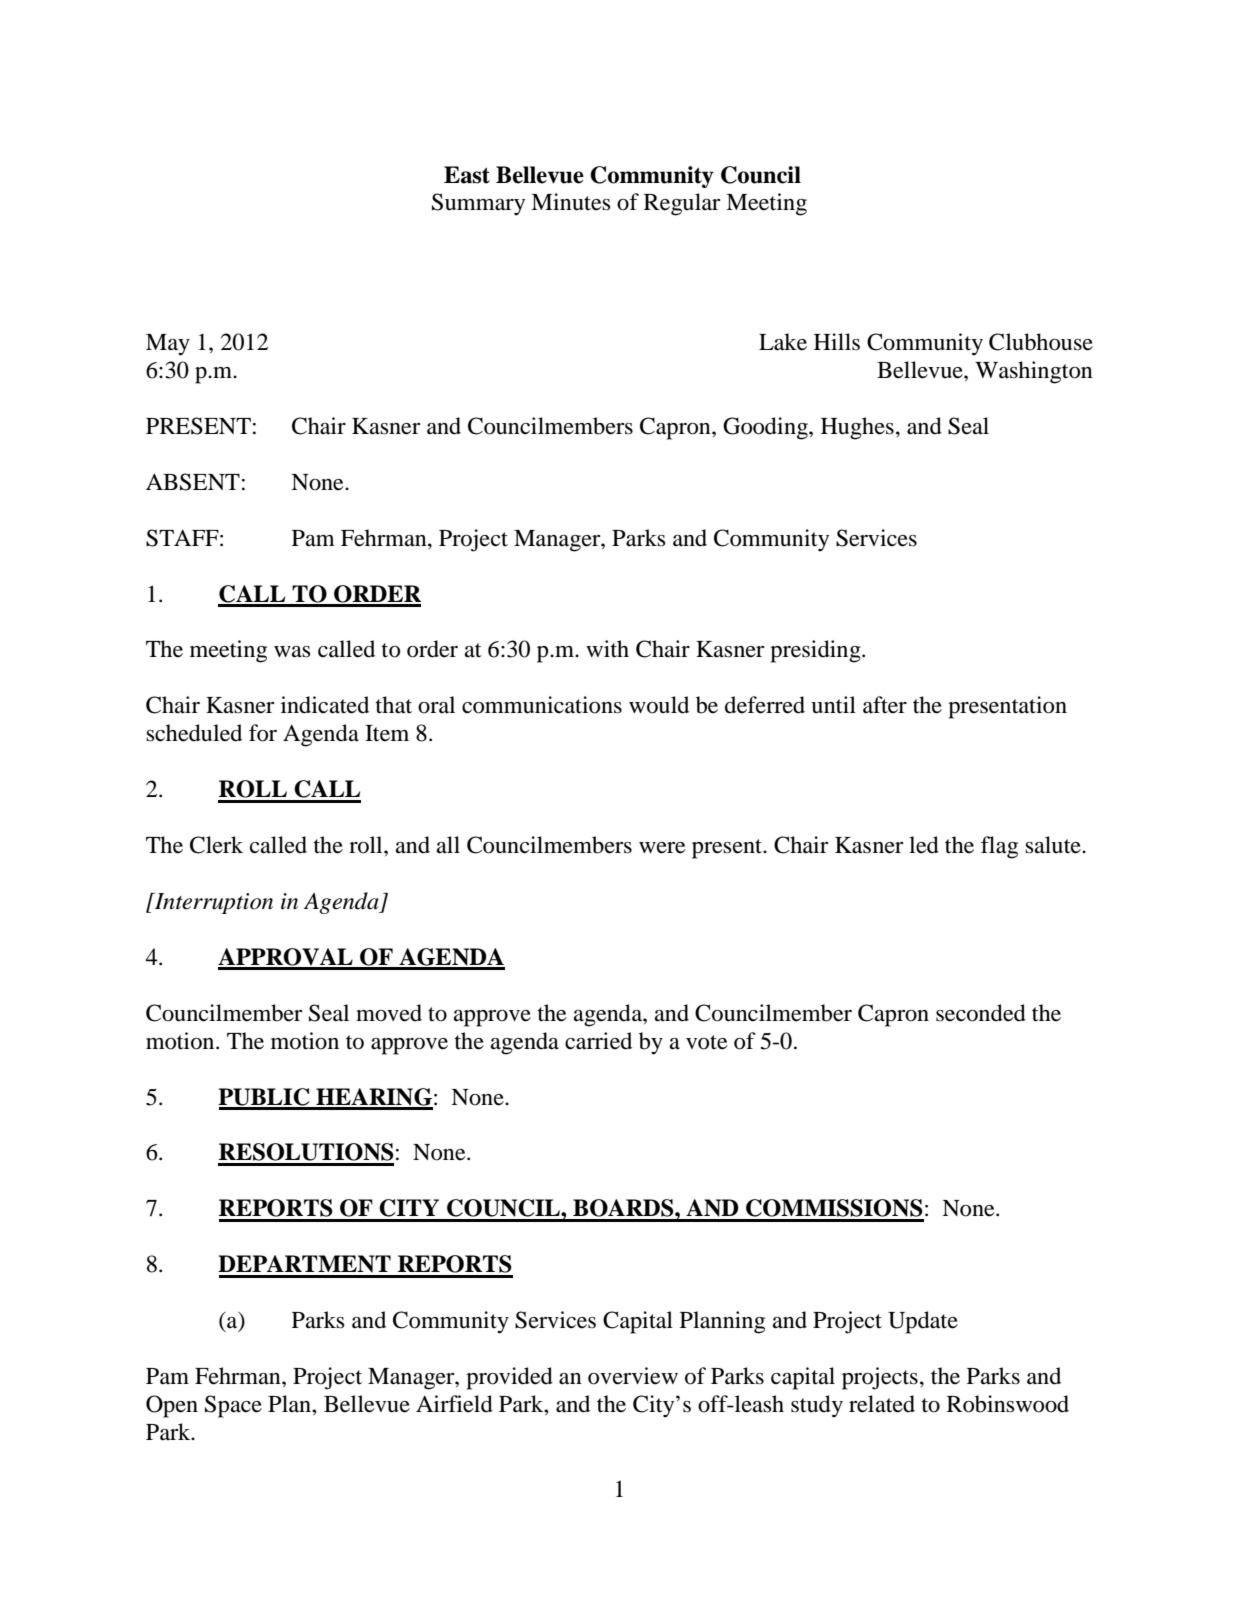 This image has height=1604, width=1239. What do you see at coordinates (193, 482) in the image?
I see `ABSENT` at bounding box center [193, 482].
